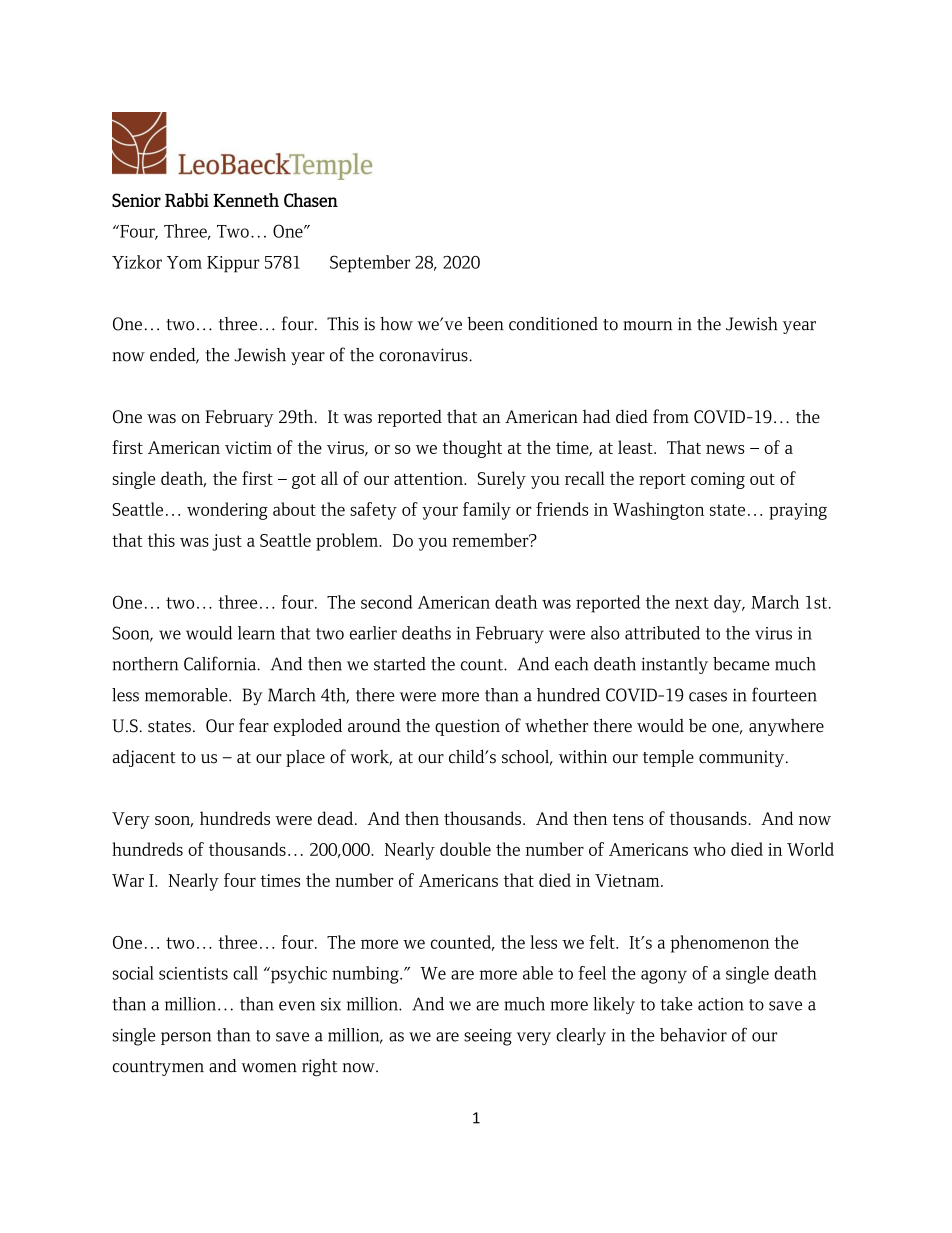 The height and width of the document is (1233, 952). What do you see at coordinates (144, 758) in the document?
I see `adjacent` at bounding box center [144, 758].
